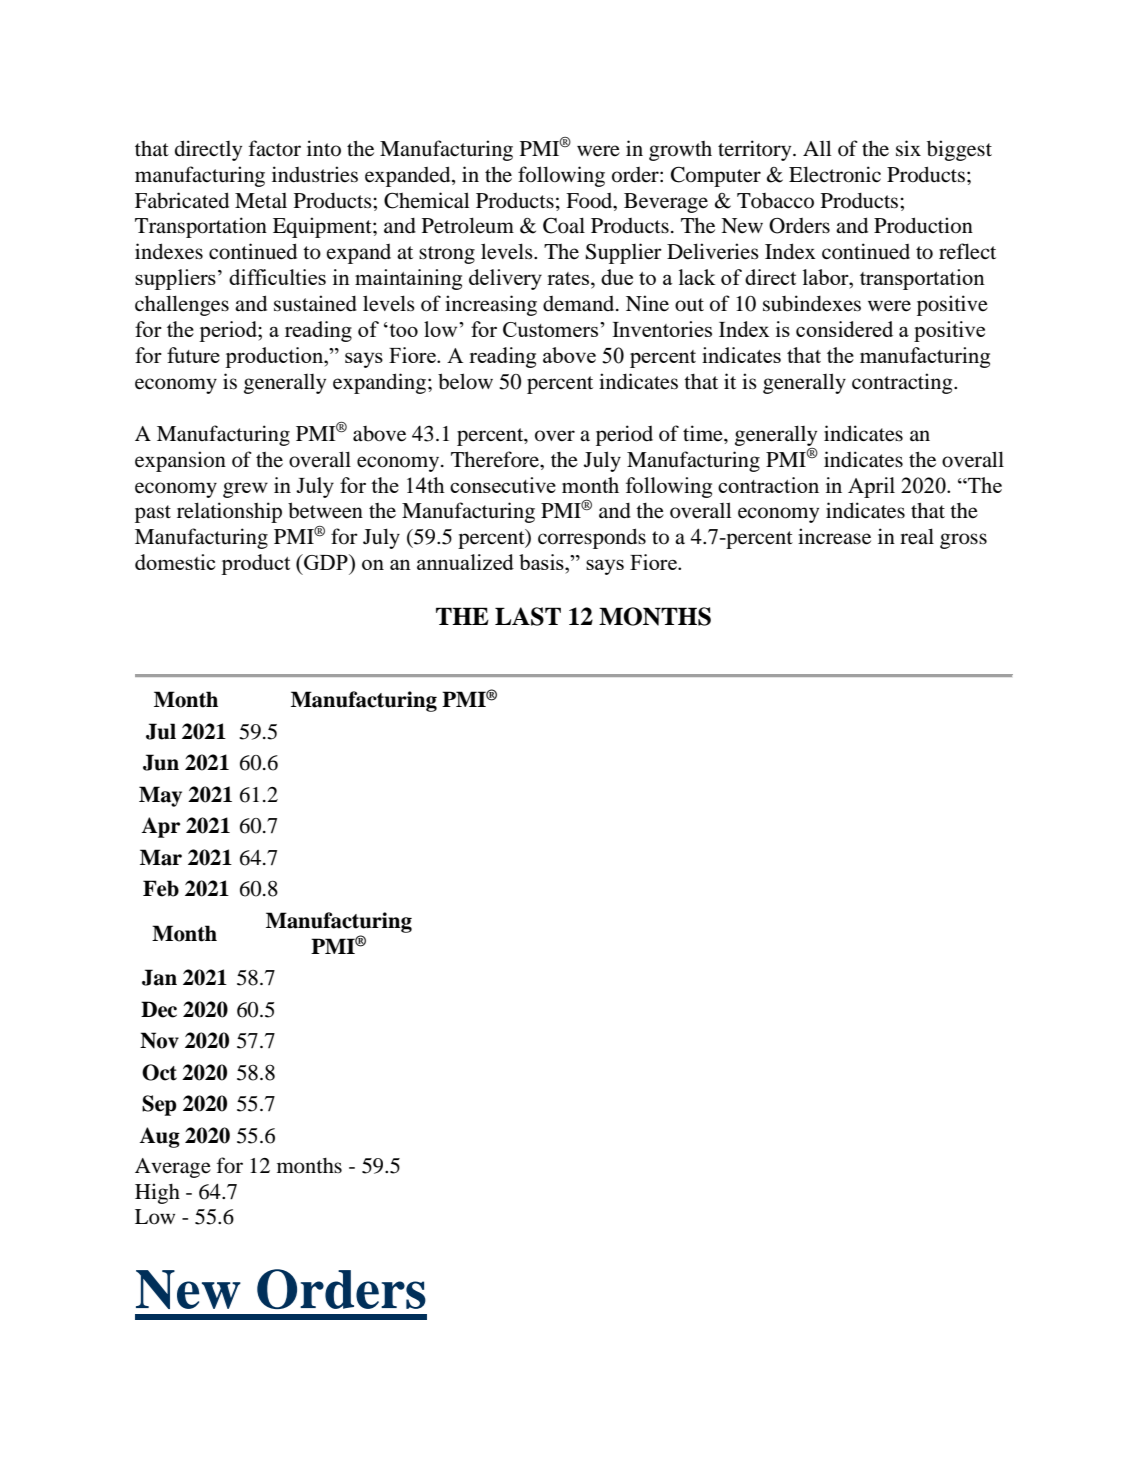 The height and width of the page is (1484, 1147). I want to click on Electronic, so click(835, 174).
